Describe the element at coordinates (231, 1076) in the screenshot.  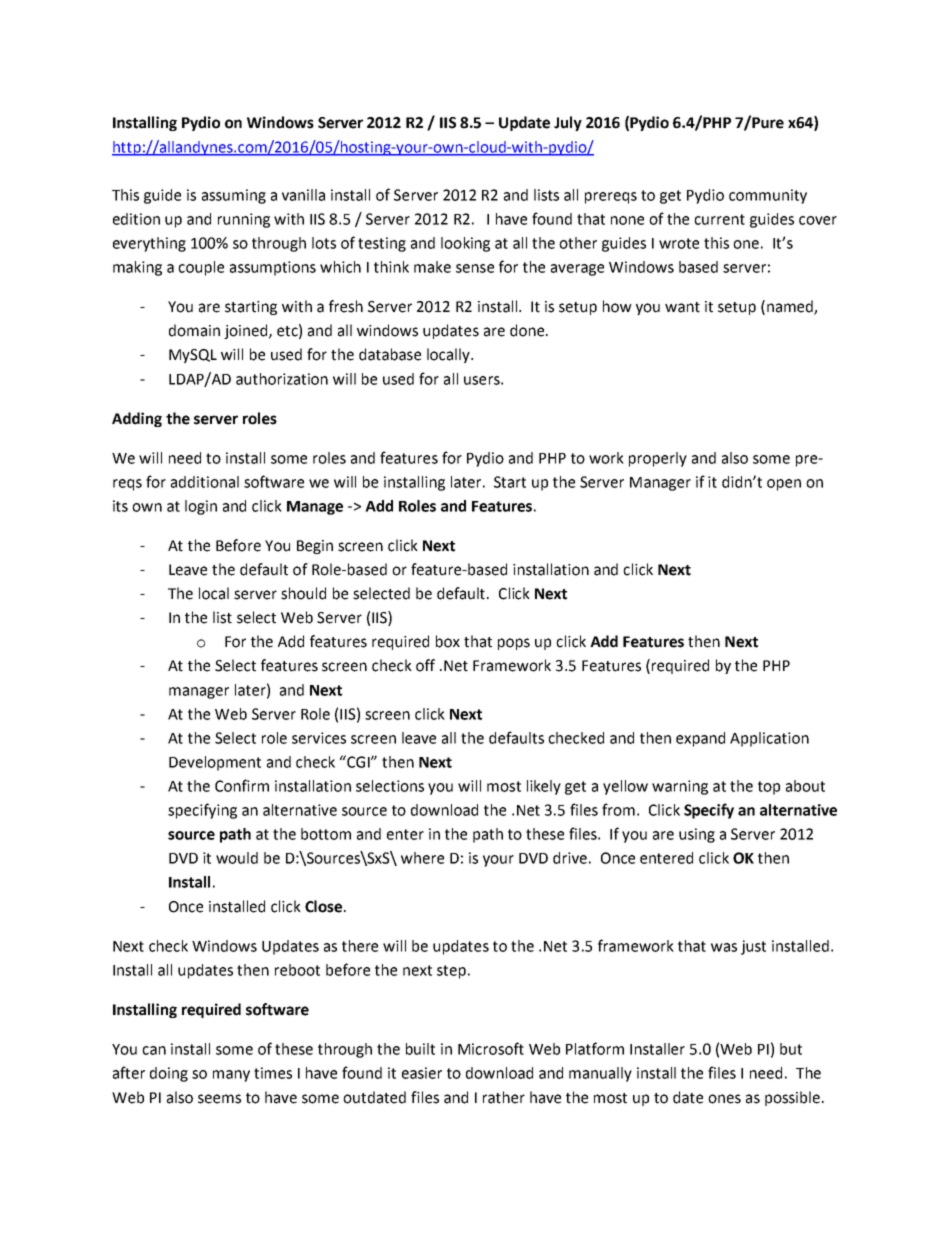
I see `many` at that location.
